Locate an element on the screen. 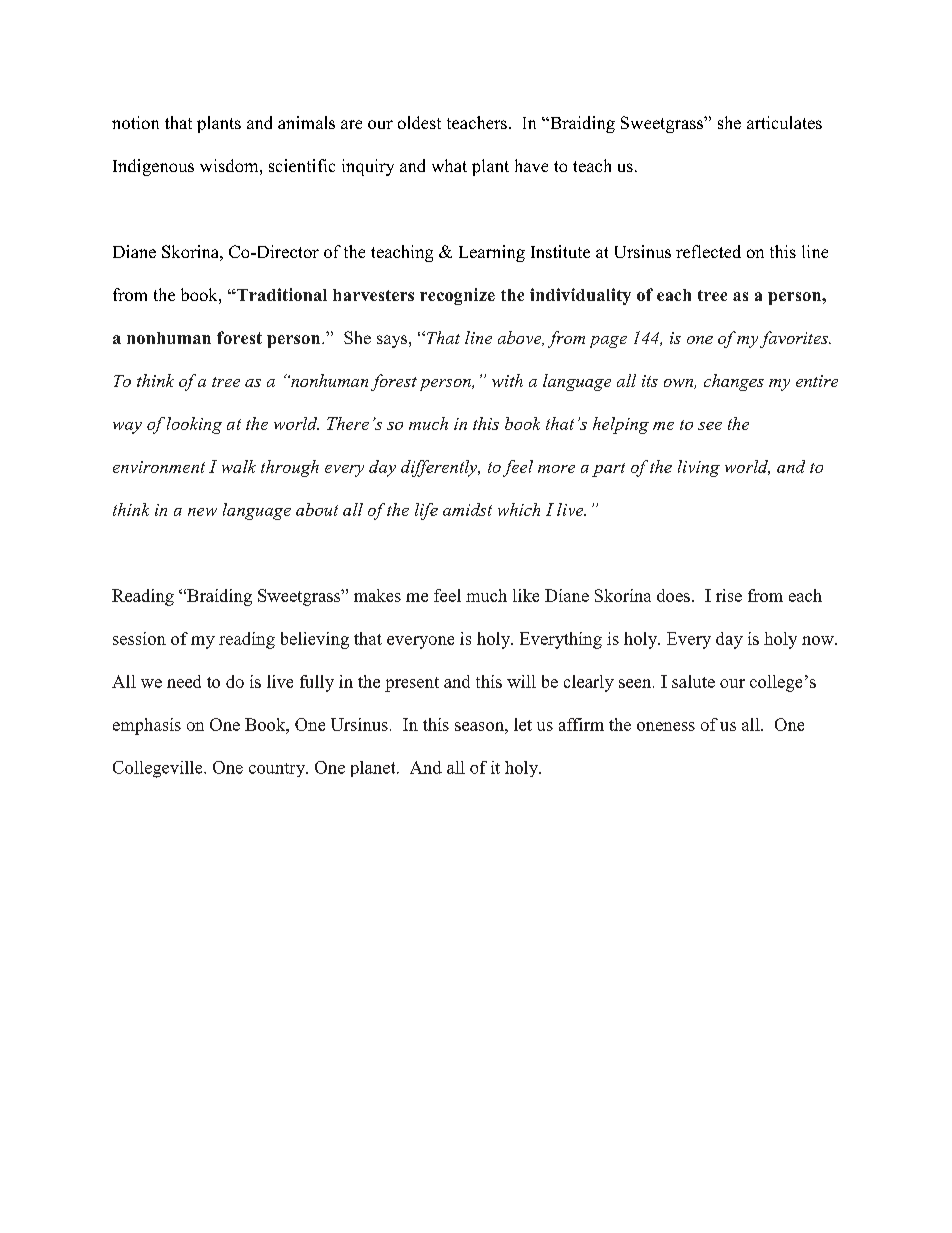  articulates is located at coordinates (784, 122).
